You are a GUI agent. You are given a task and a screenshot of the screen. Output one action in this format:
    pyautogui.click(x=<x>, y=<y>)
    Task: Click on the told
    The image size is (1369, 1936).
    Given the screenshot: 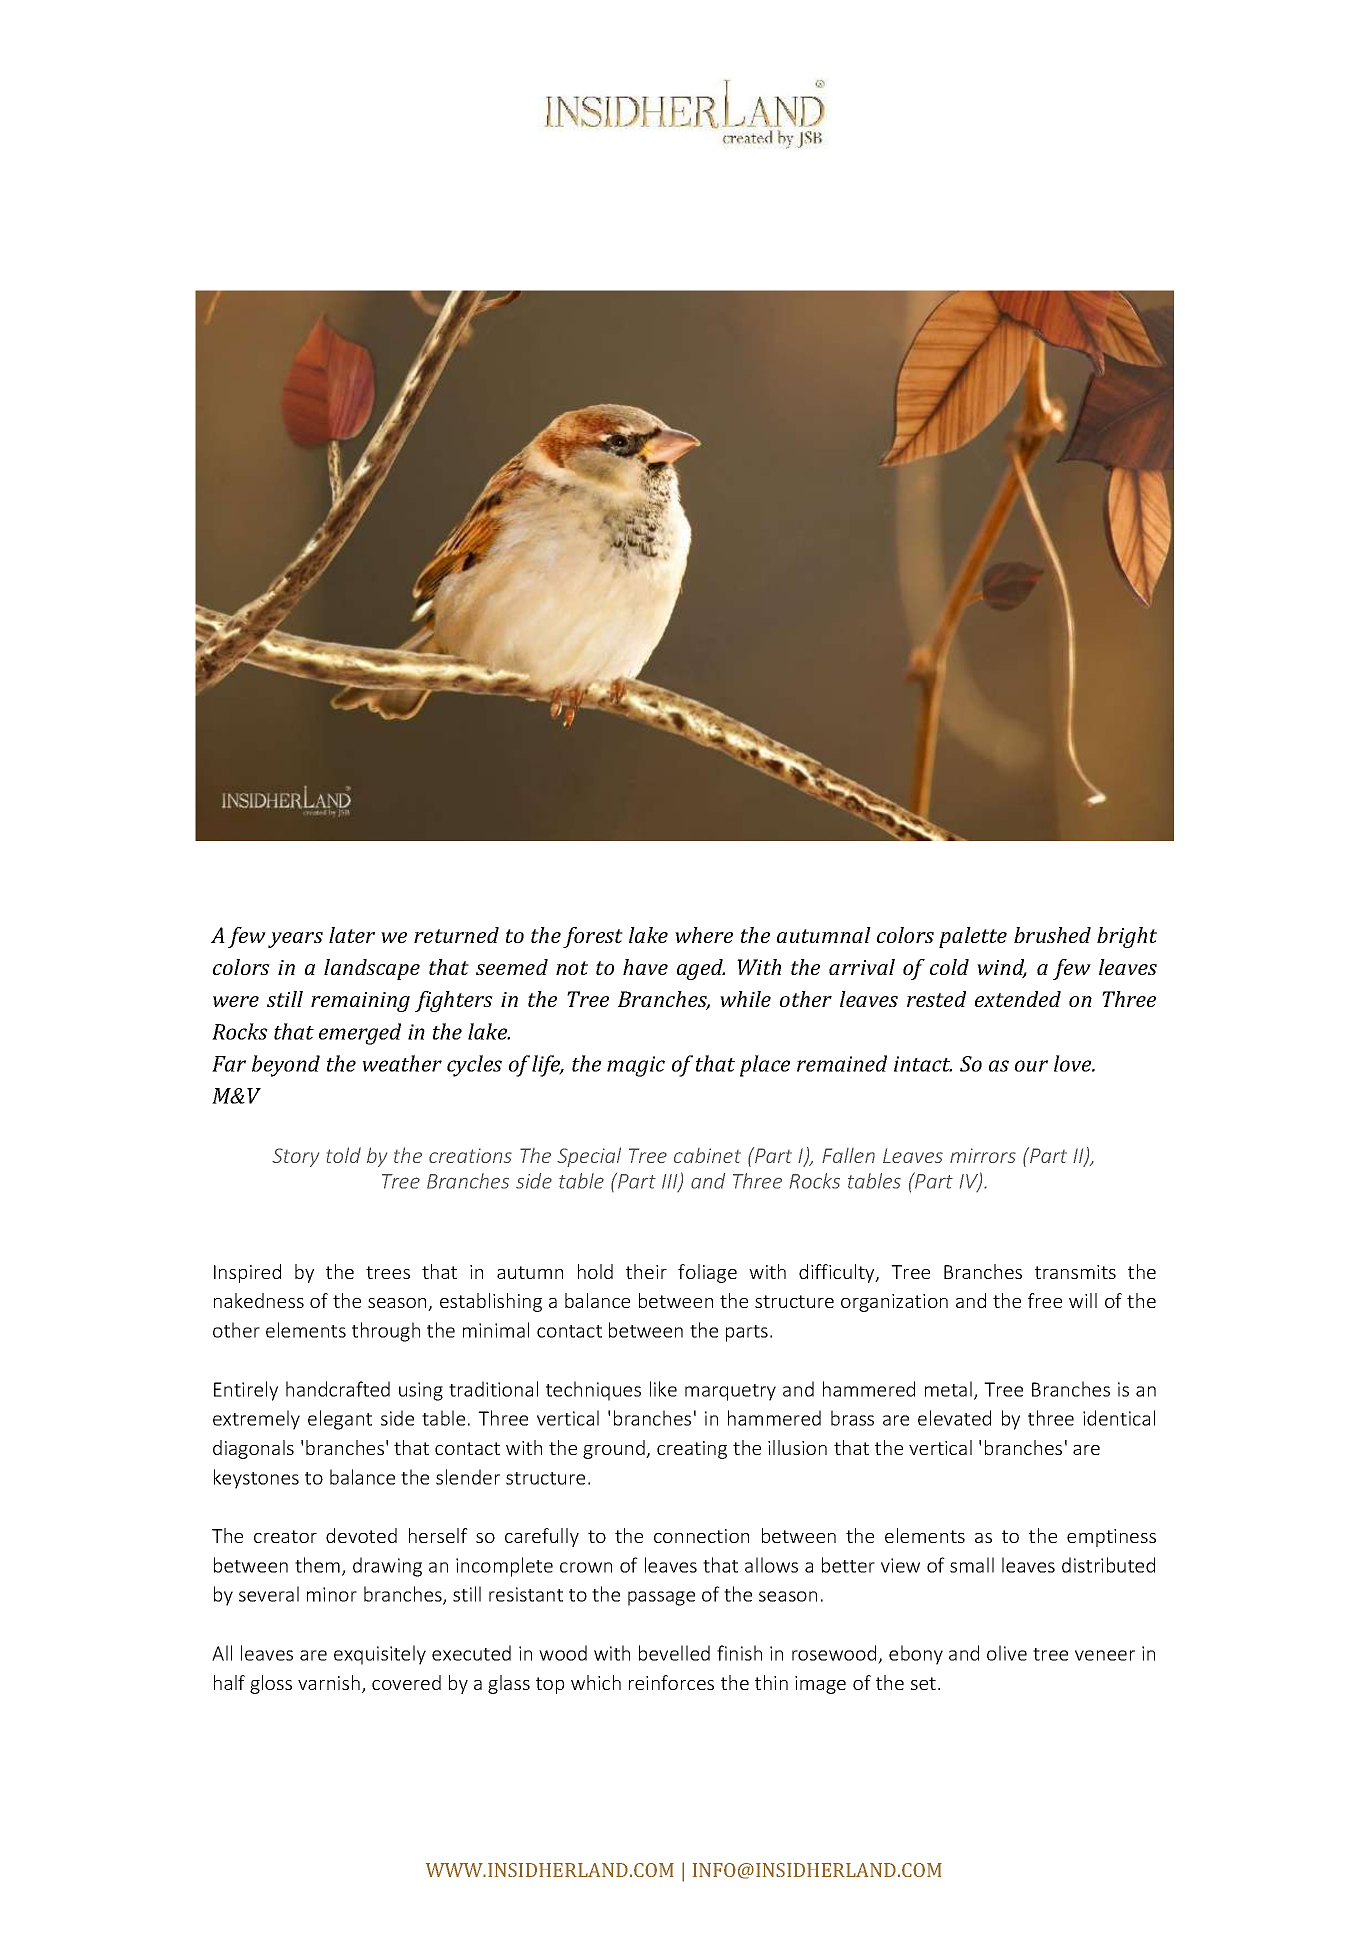 What is the action you would take?
    pyautogui.click(x=344, y=1155)
